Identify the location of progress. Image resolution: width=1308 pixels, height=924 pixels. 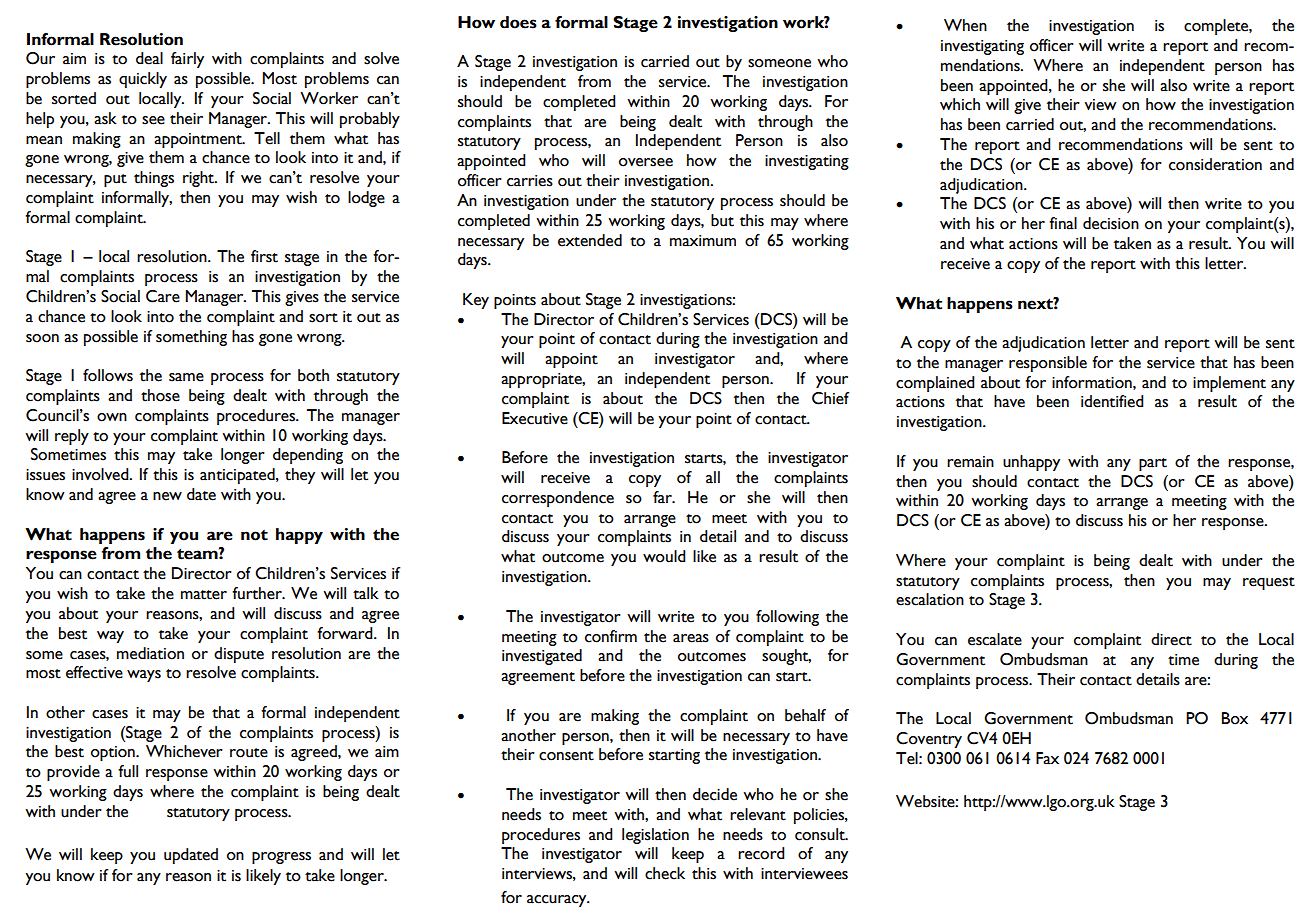
(281, 858).
